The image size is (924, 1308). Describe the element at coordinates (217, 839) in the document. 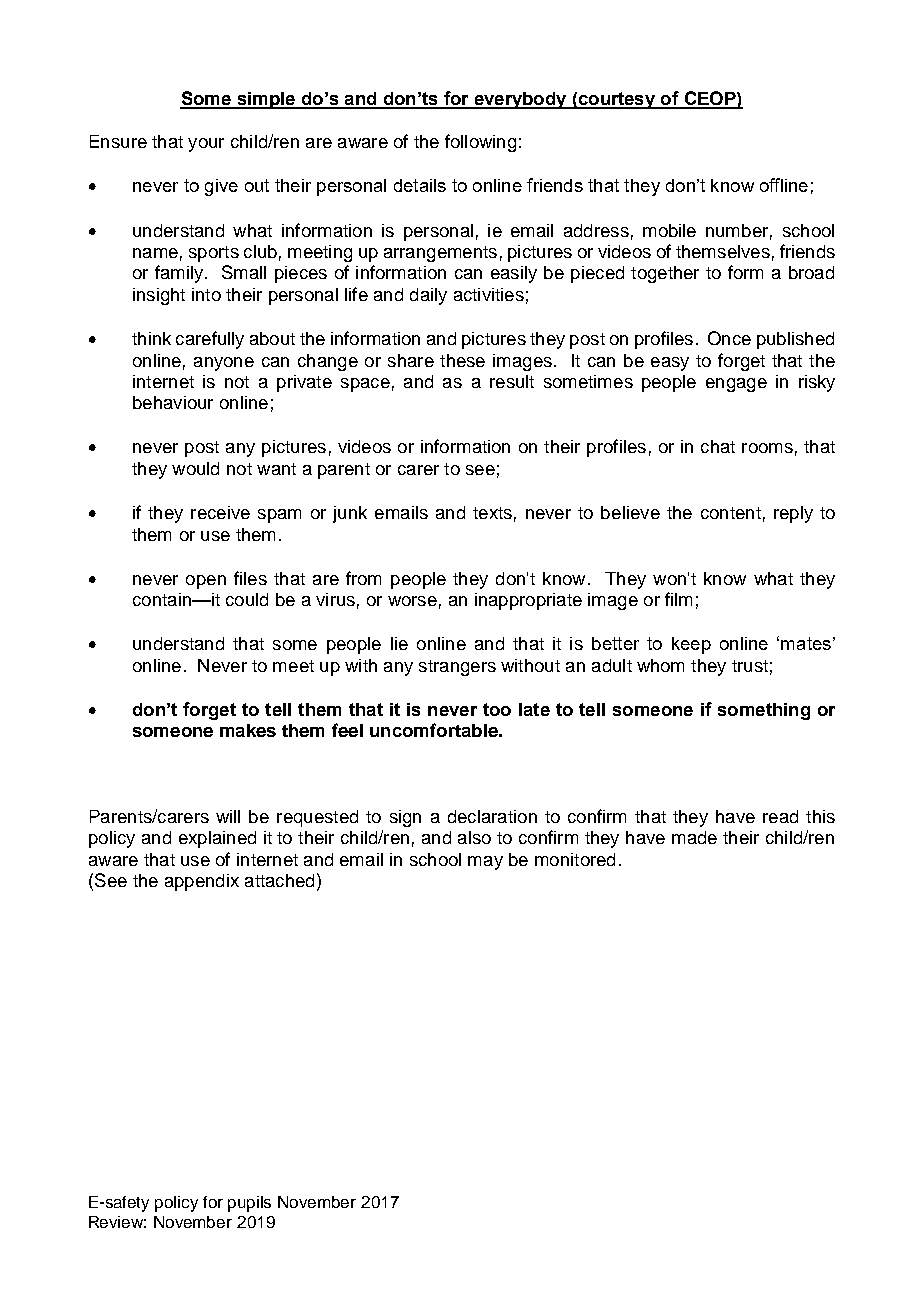

I see `explained` at that location.
